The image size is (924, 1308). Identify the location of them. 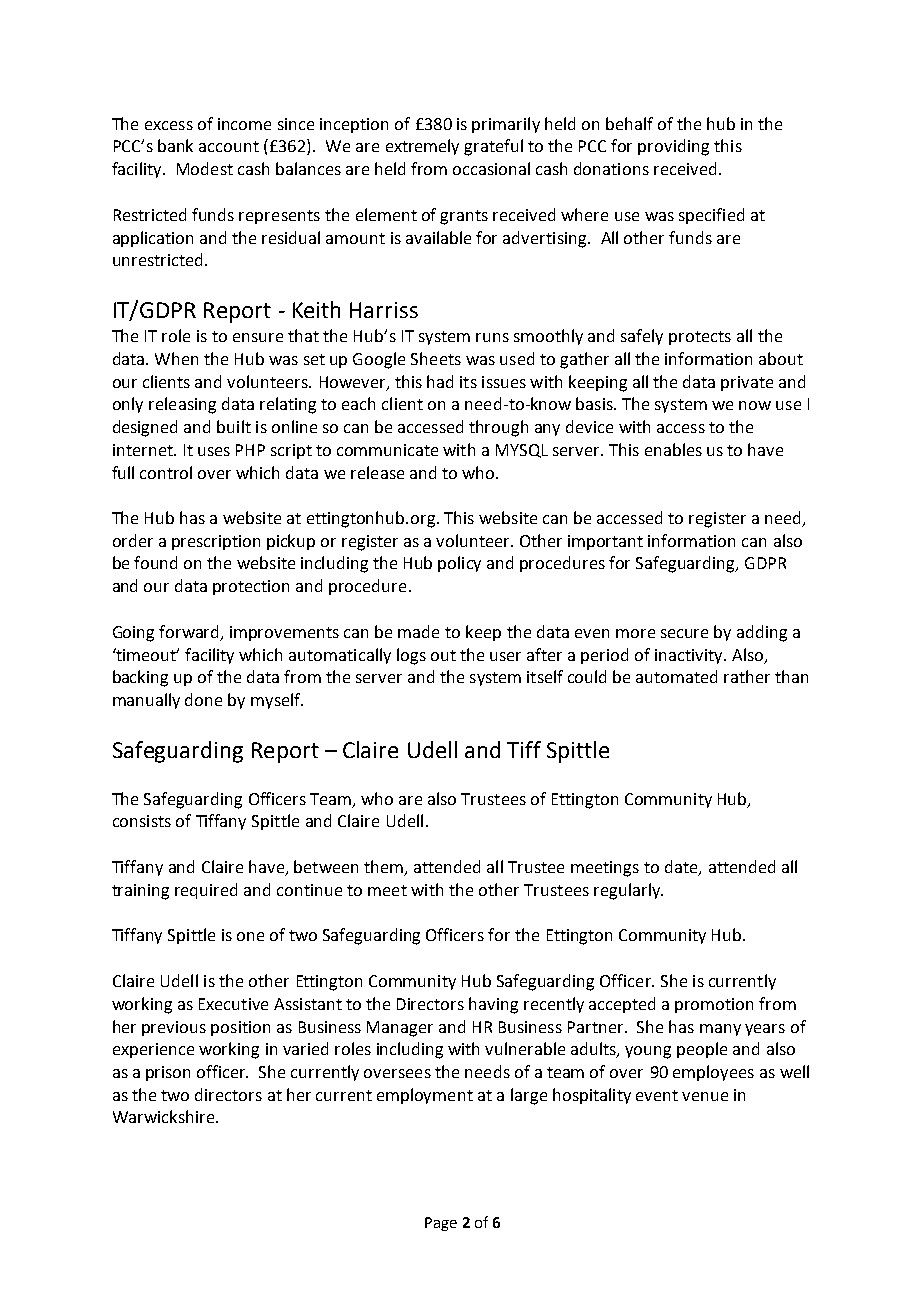
(385, 868).
